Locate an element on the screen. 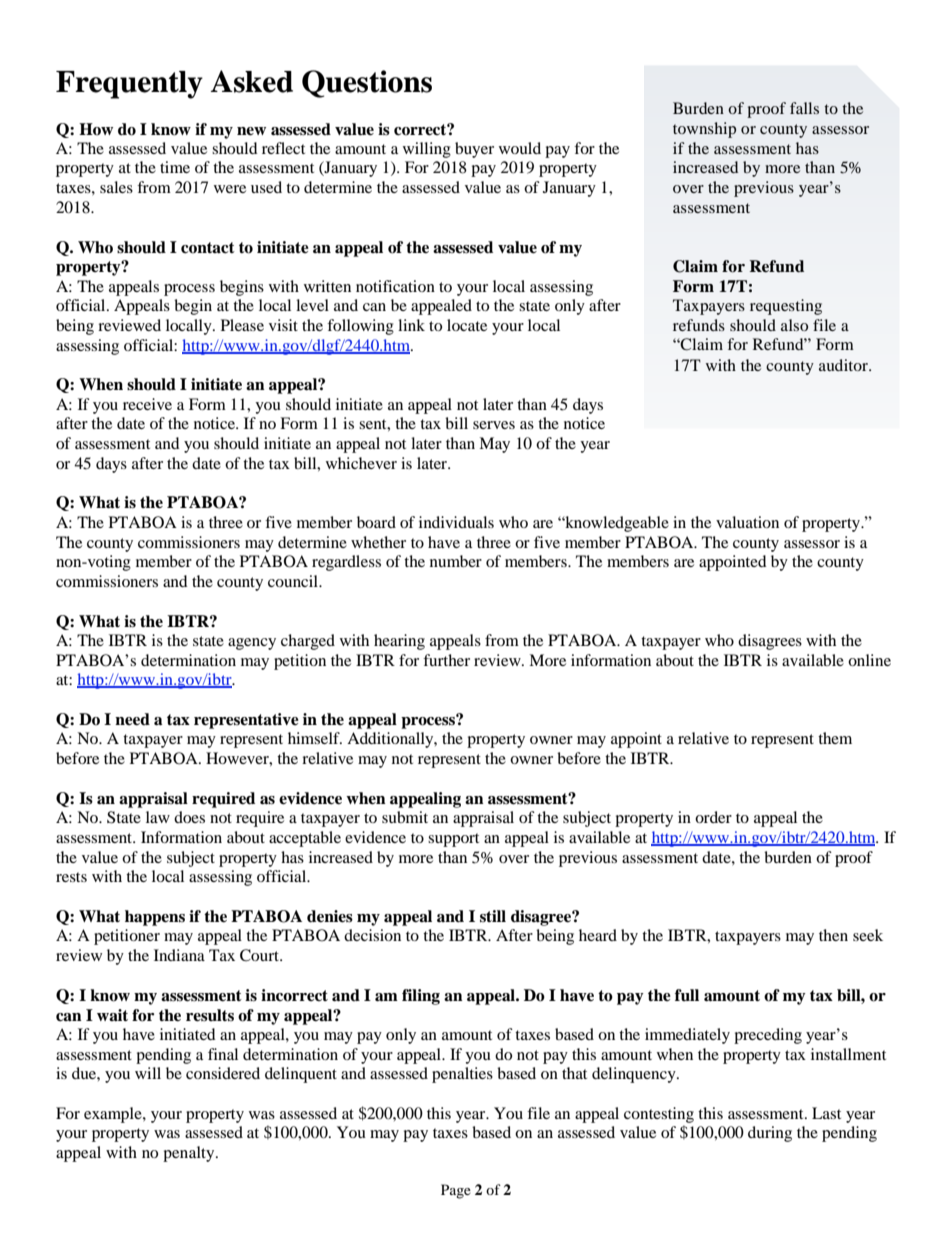  also is located at coordinates (794, 325).
